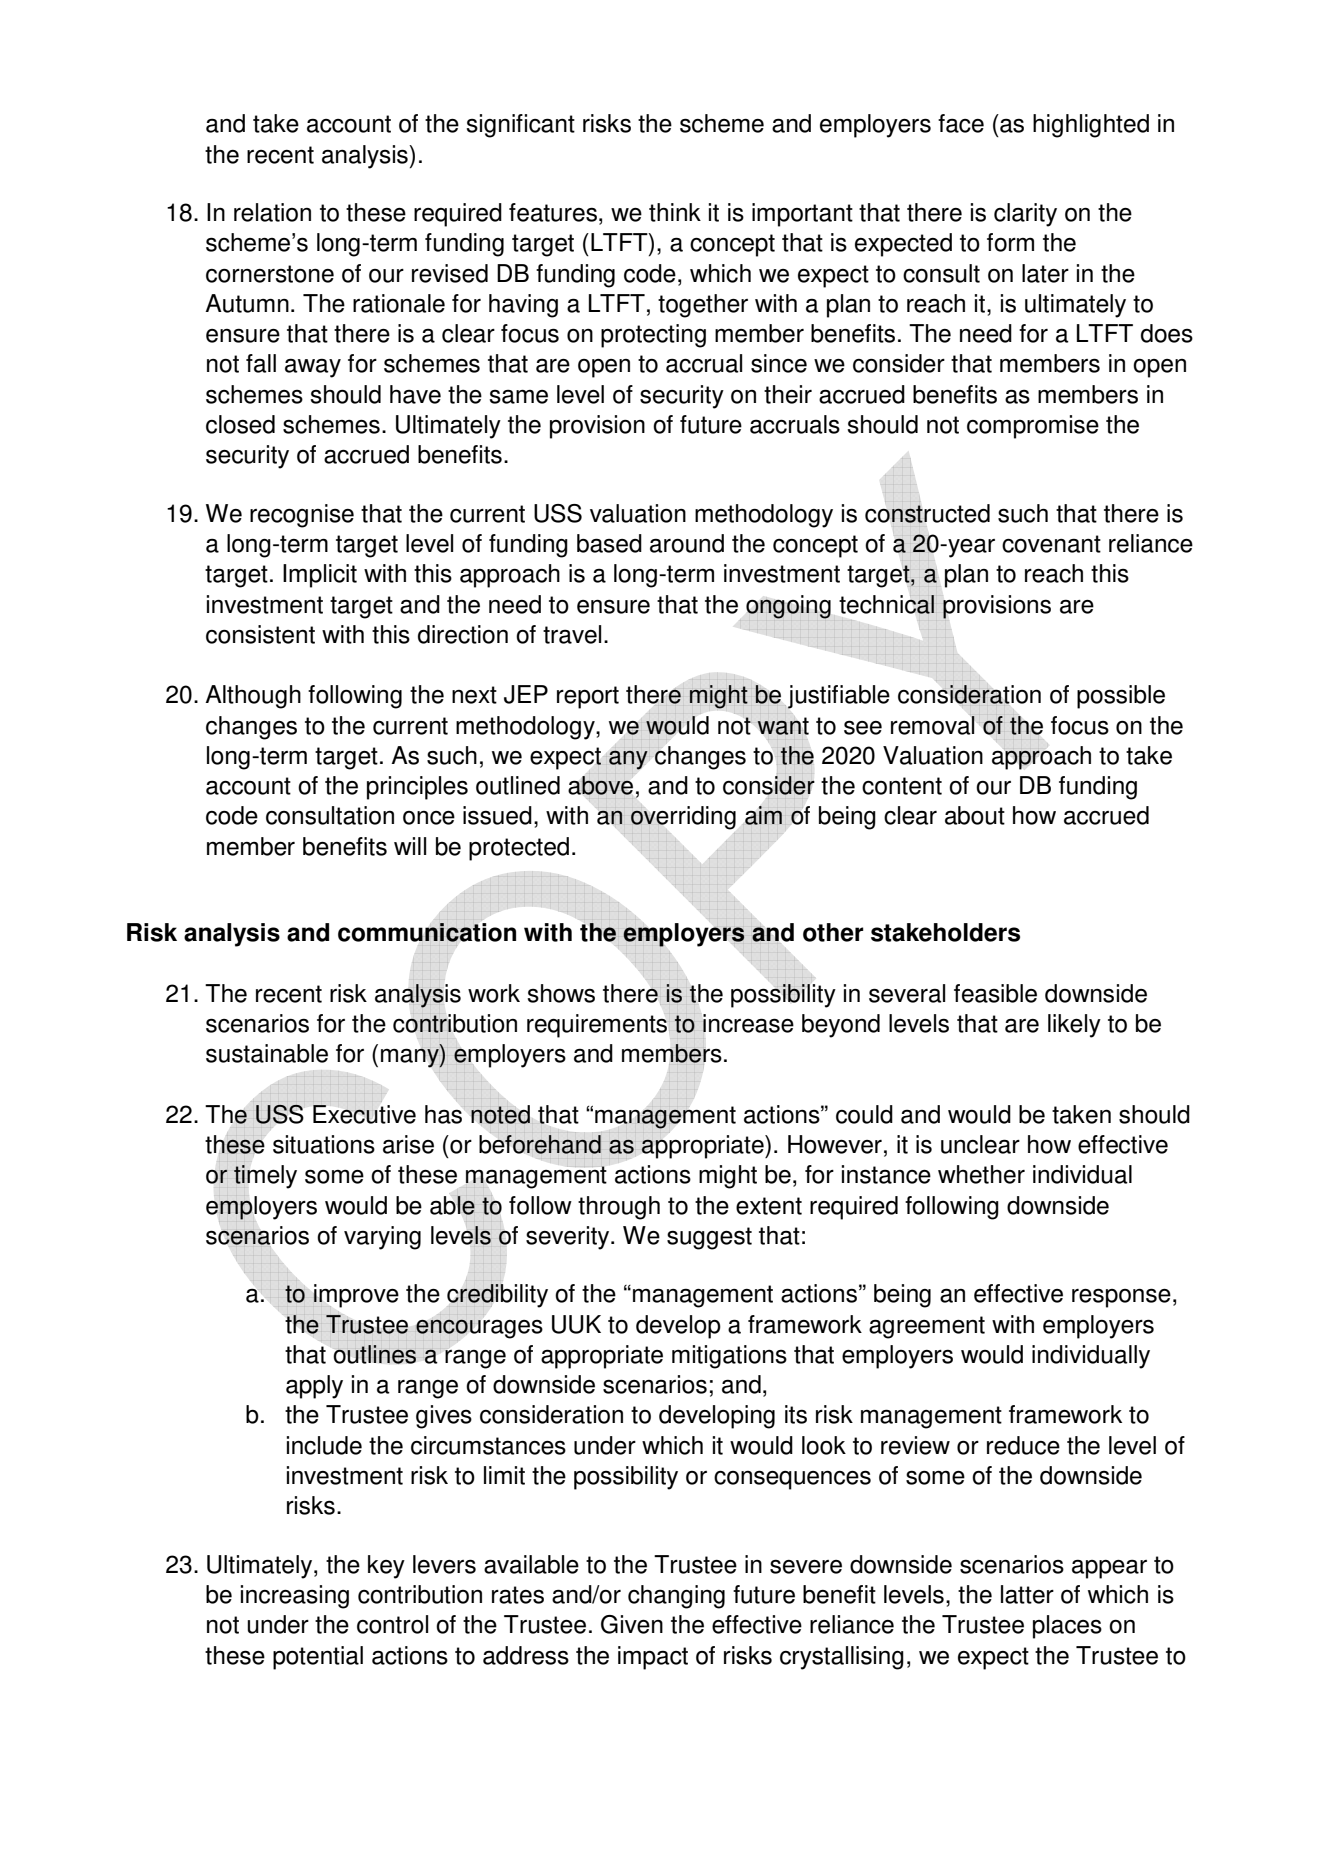  What do you see at coordinates (1121, 1298) in the page?
I see `response` at bounding box center [1121, 1298].
